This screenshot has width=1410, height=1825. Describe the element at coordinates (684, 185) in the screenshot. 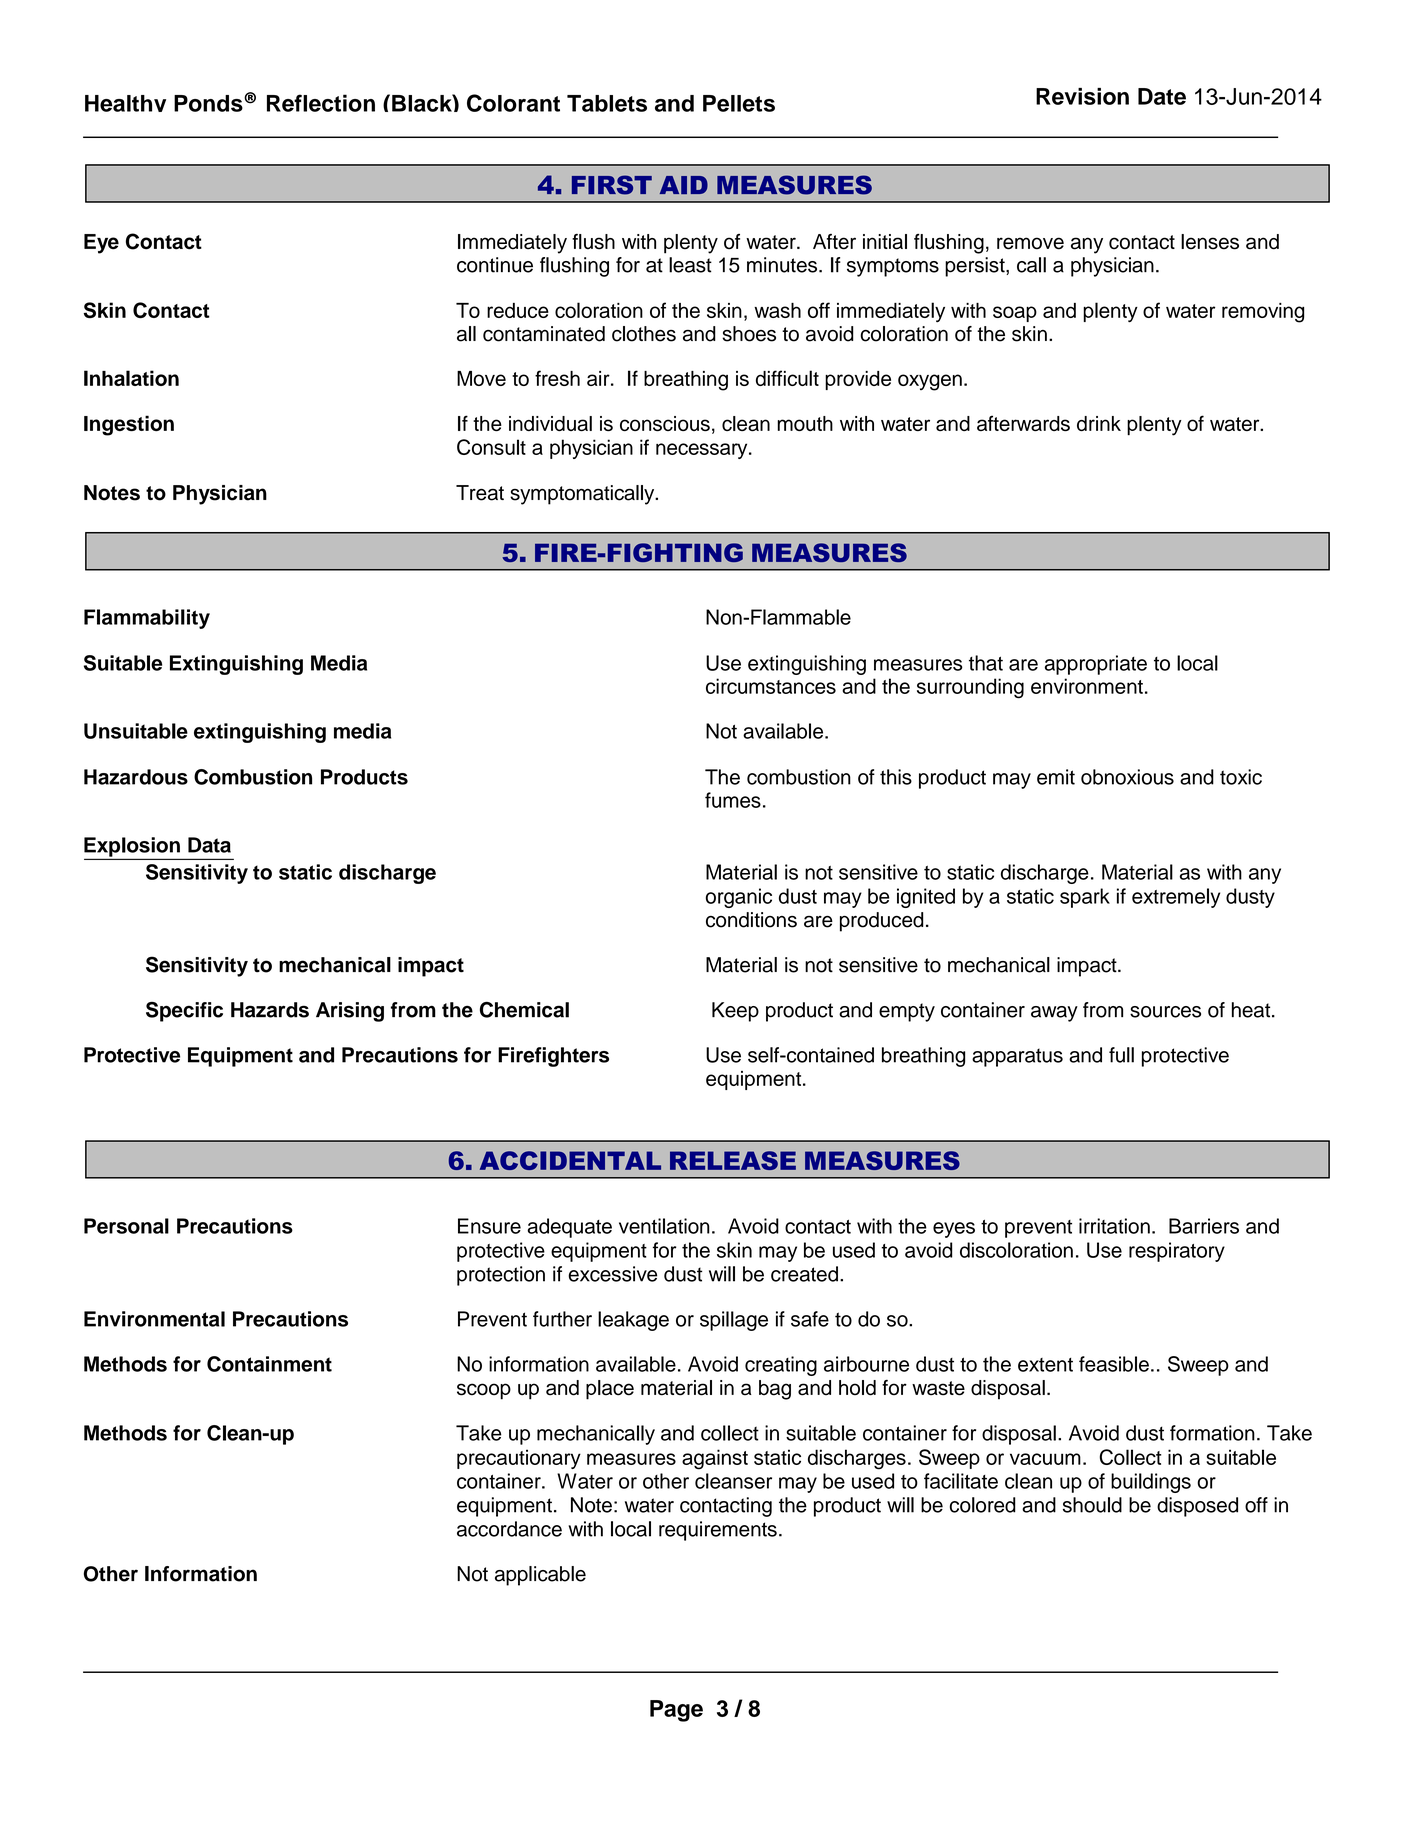

I see `AID` at that location.
